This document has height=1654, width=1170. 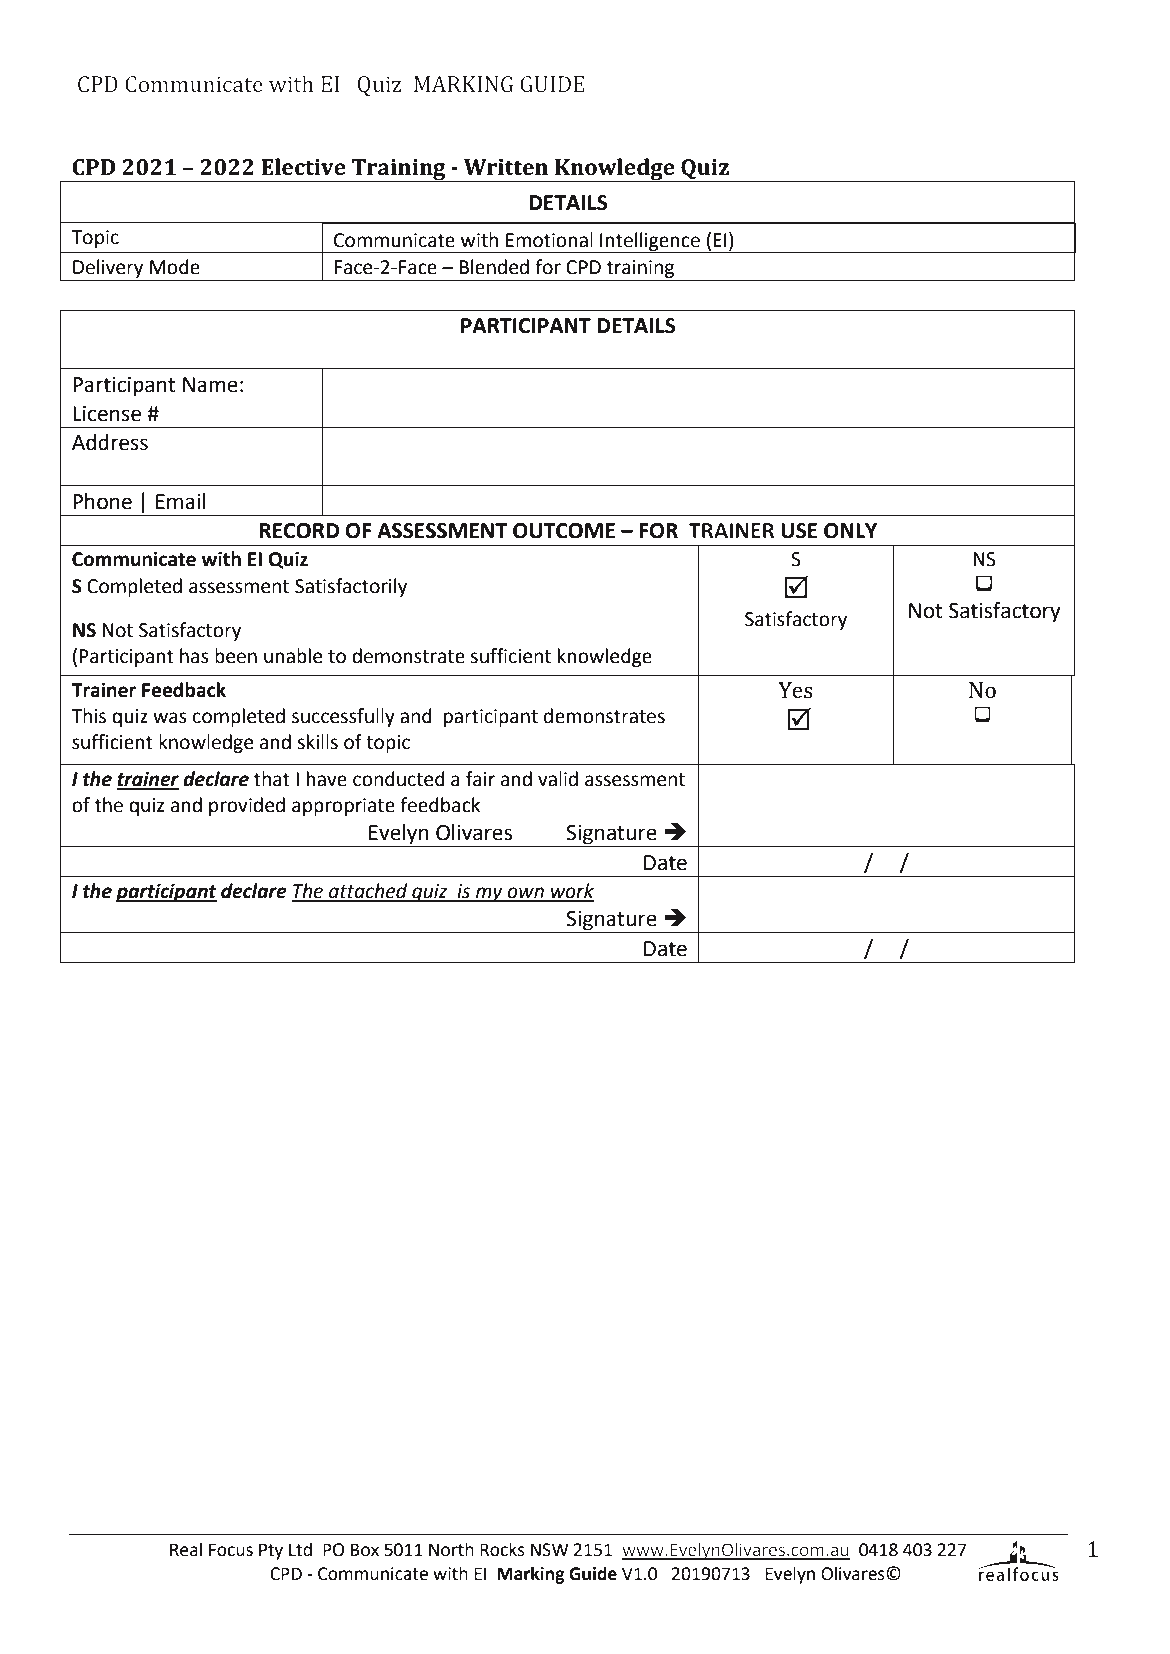 I want to click on valid, so click(x=558, y=779).
